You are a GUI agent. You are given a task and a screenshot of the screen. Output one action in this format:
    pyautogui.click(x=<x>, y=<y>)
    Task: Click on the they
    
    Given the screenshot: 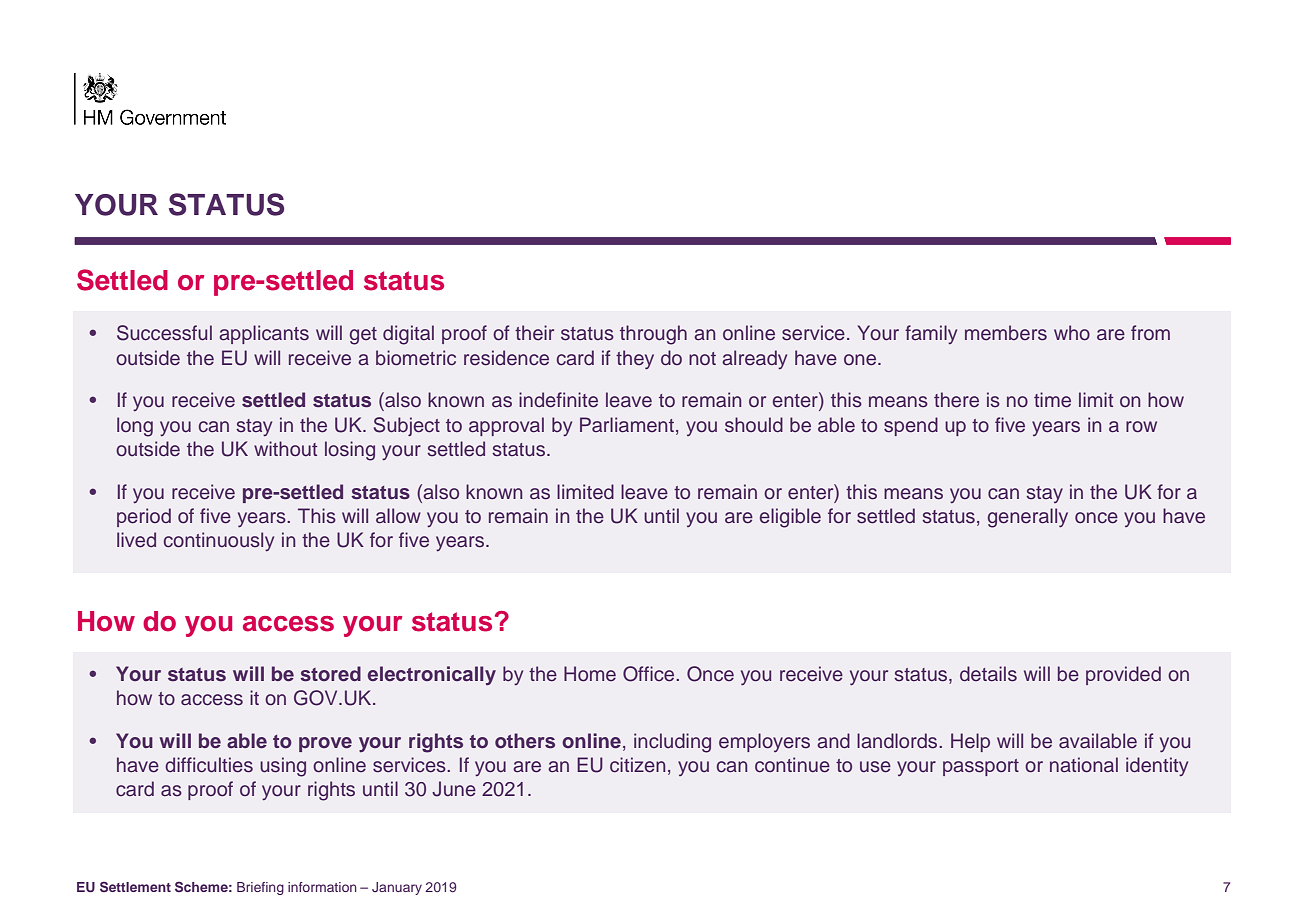 What is the action you would take?
    pyautogui.click(x=635, y=359)
